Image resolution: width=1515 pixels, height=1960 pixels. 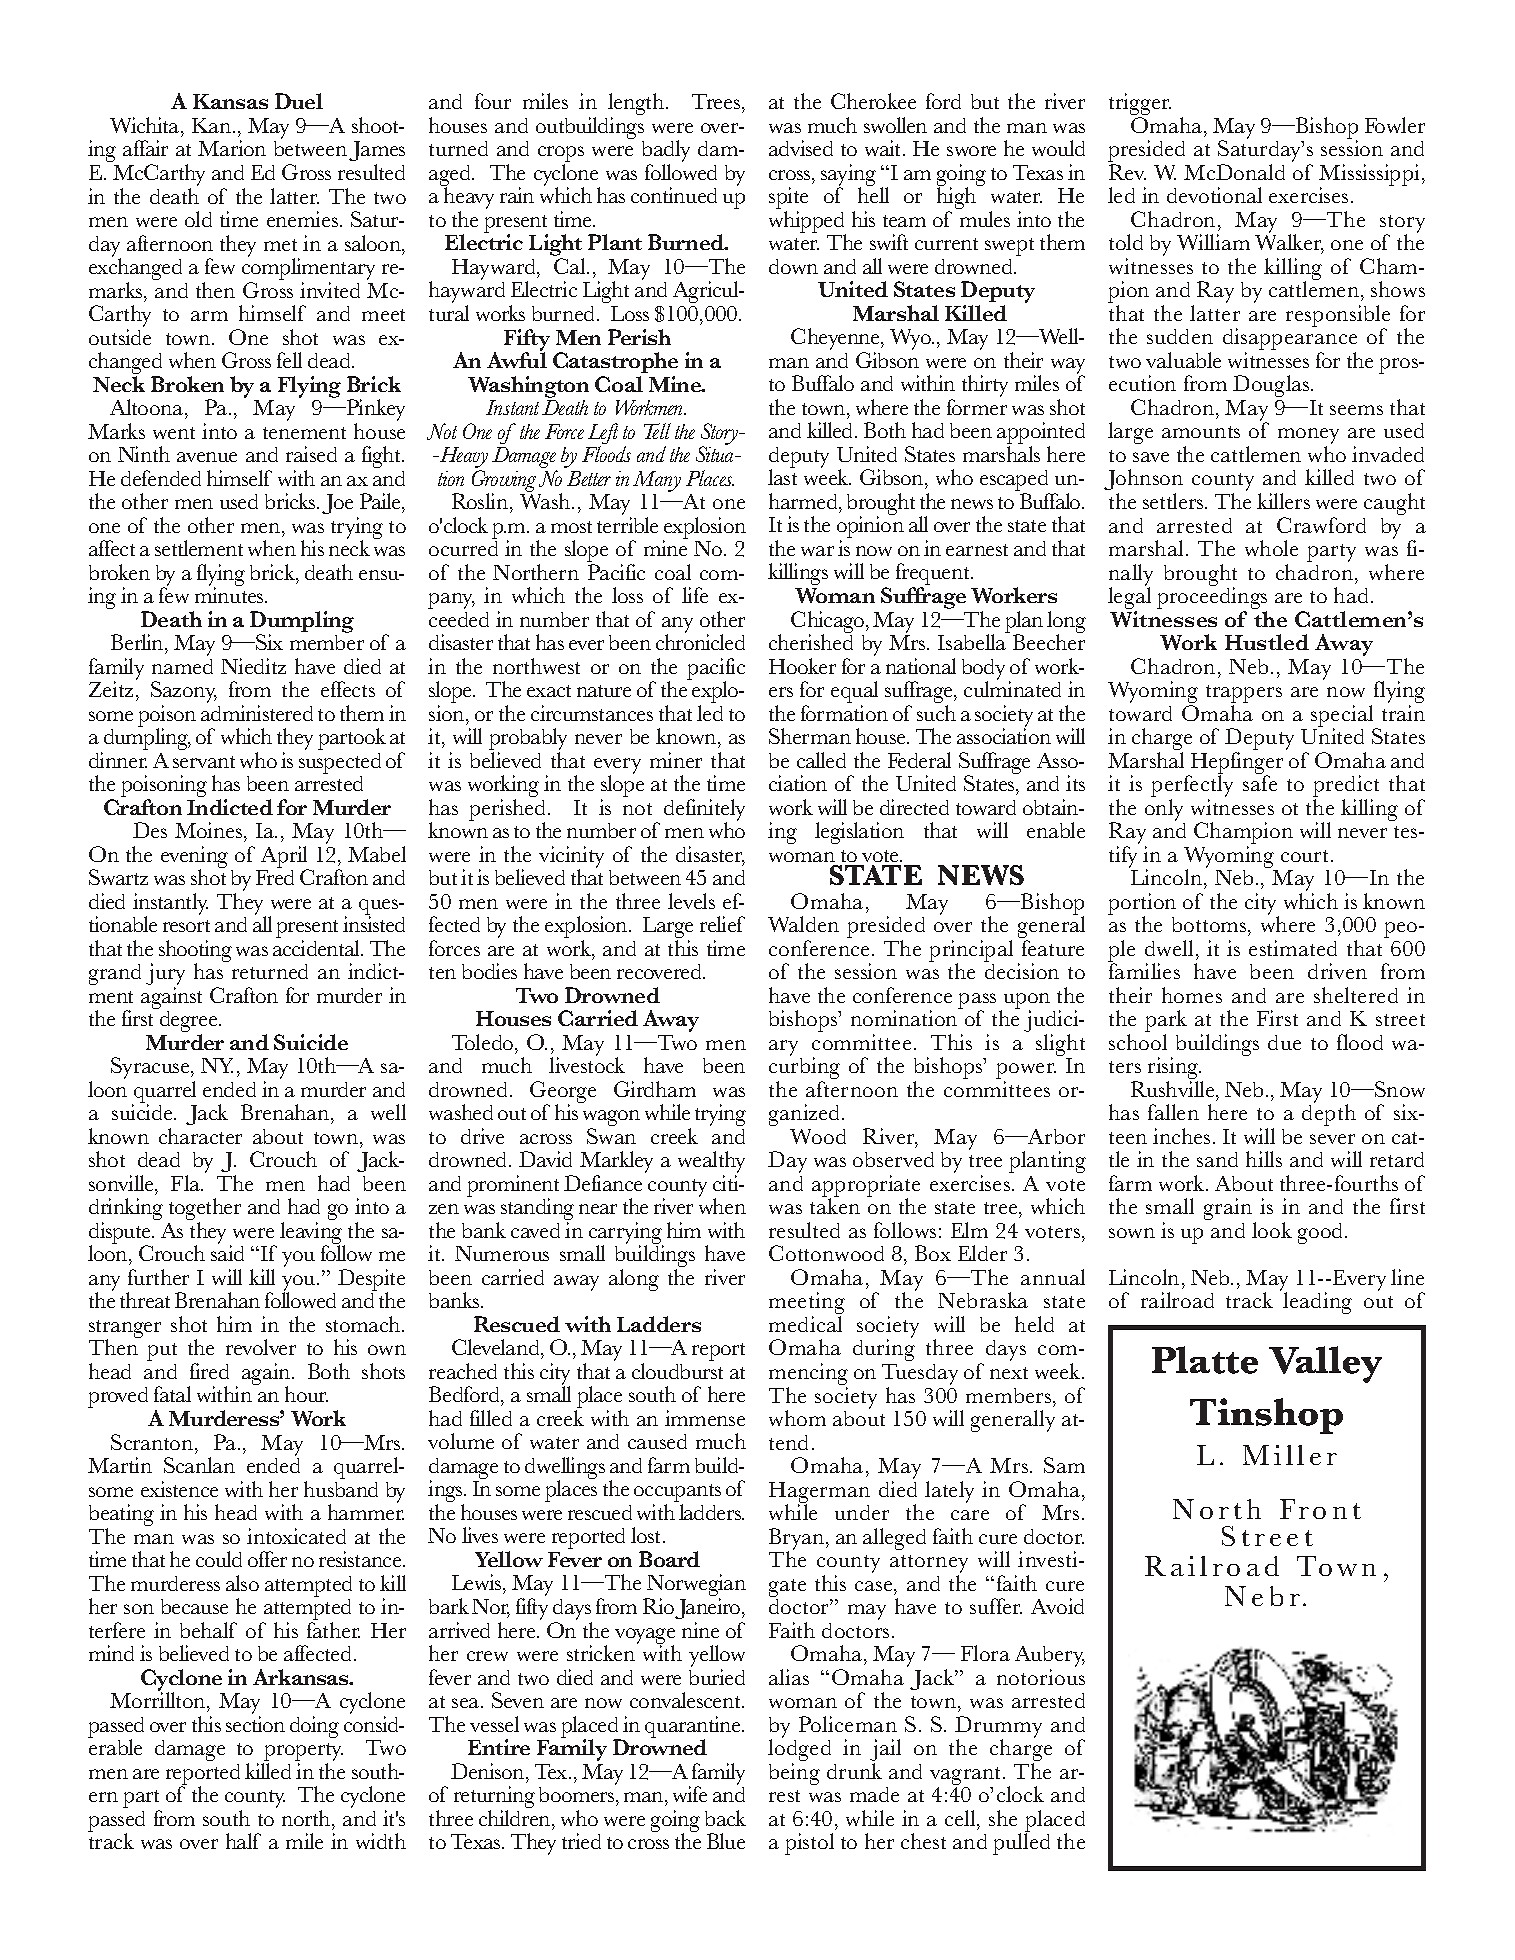 I want to click on being, so click(x=794, y=1774).
